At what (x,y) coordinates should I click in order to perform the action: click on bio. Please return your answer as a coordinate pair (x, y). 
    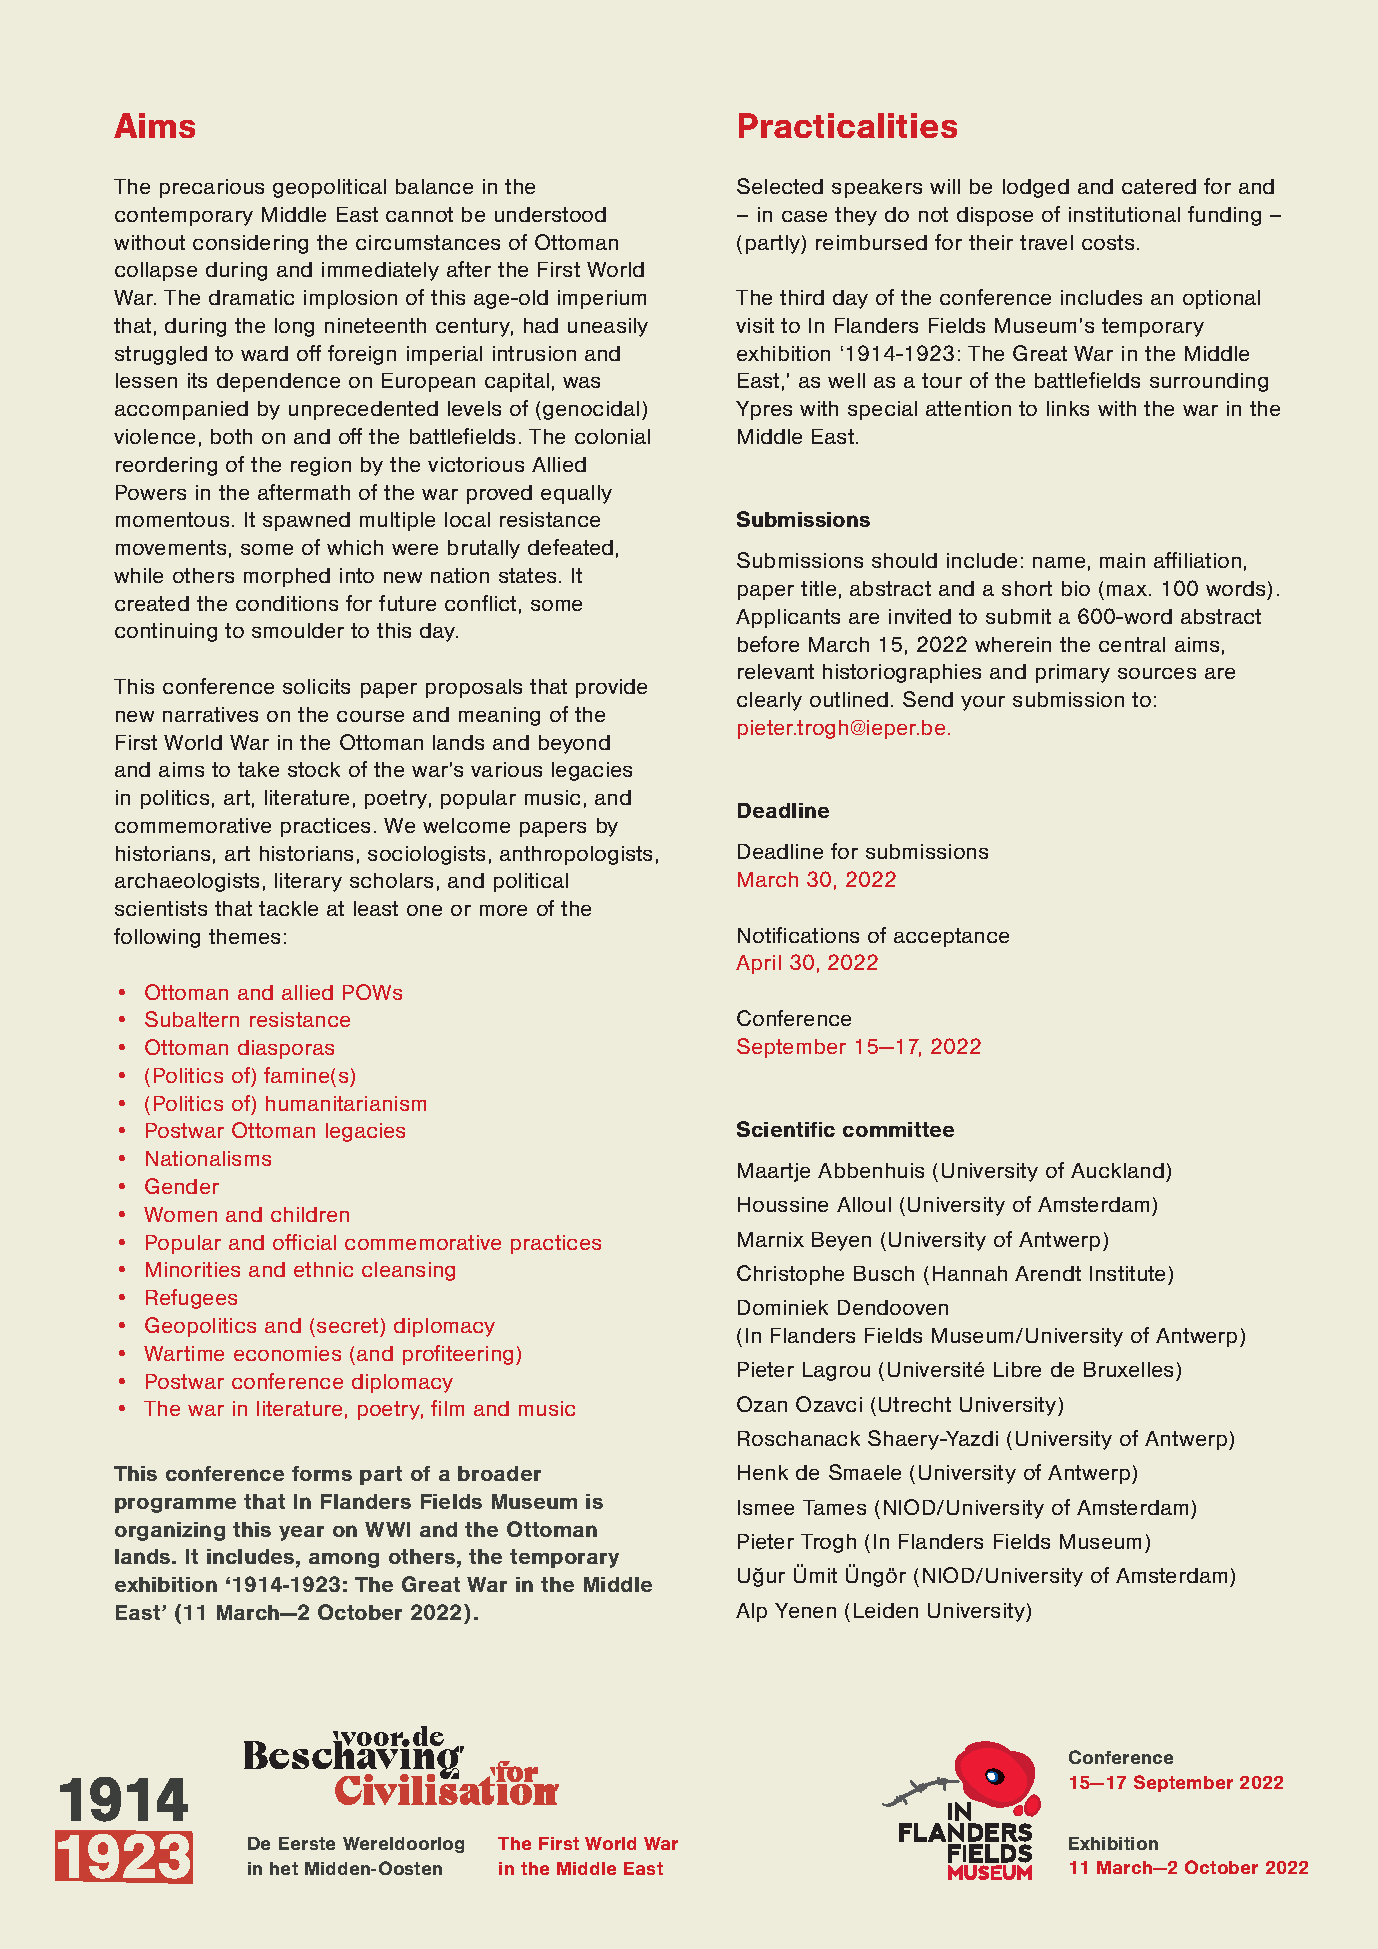
    Looking at the image, I should click on (1076, 588).
